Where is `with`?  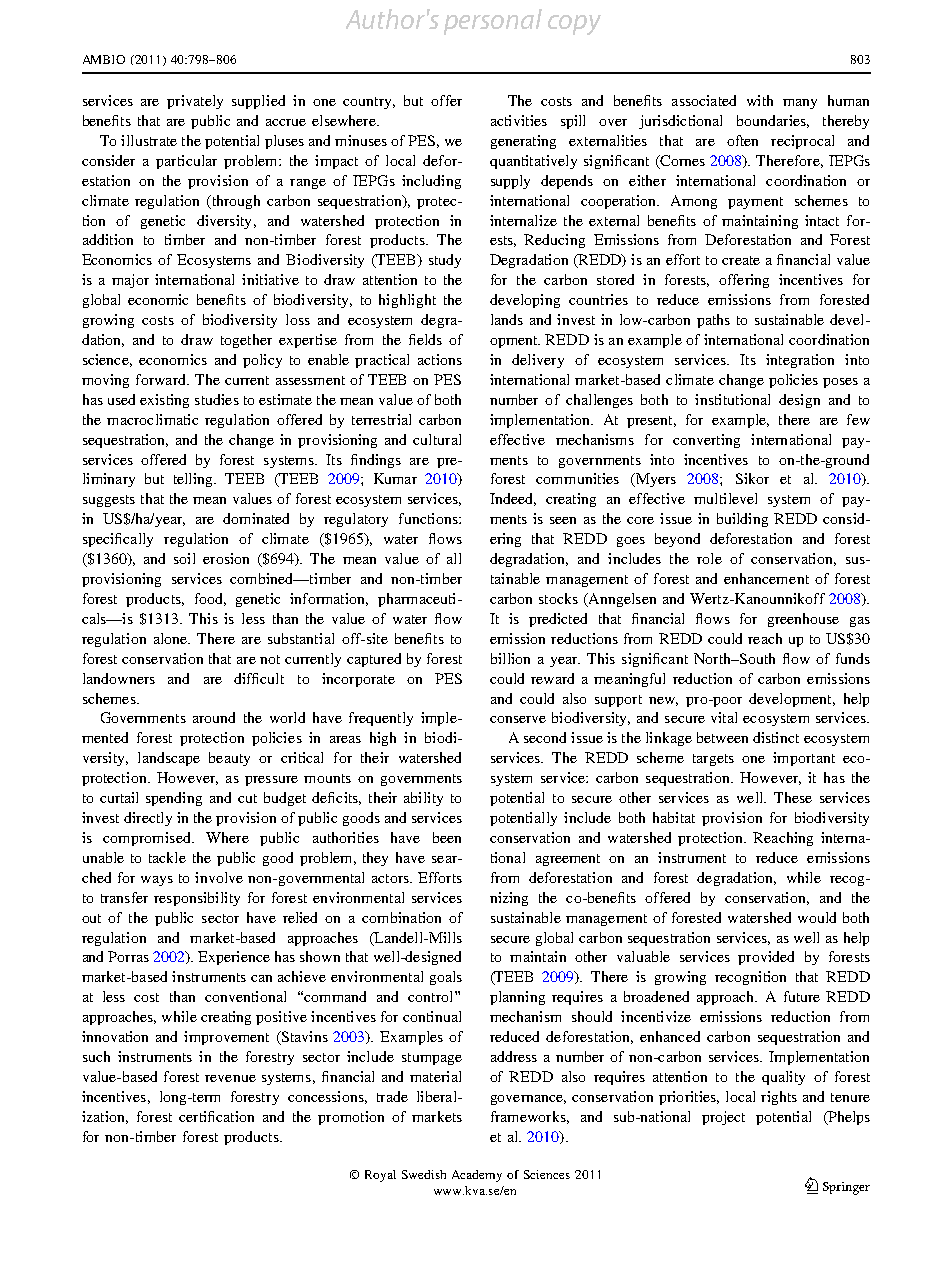
with is located at coordinates (760, 100).
